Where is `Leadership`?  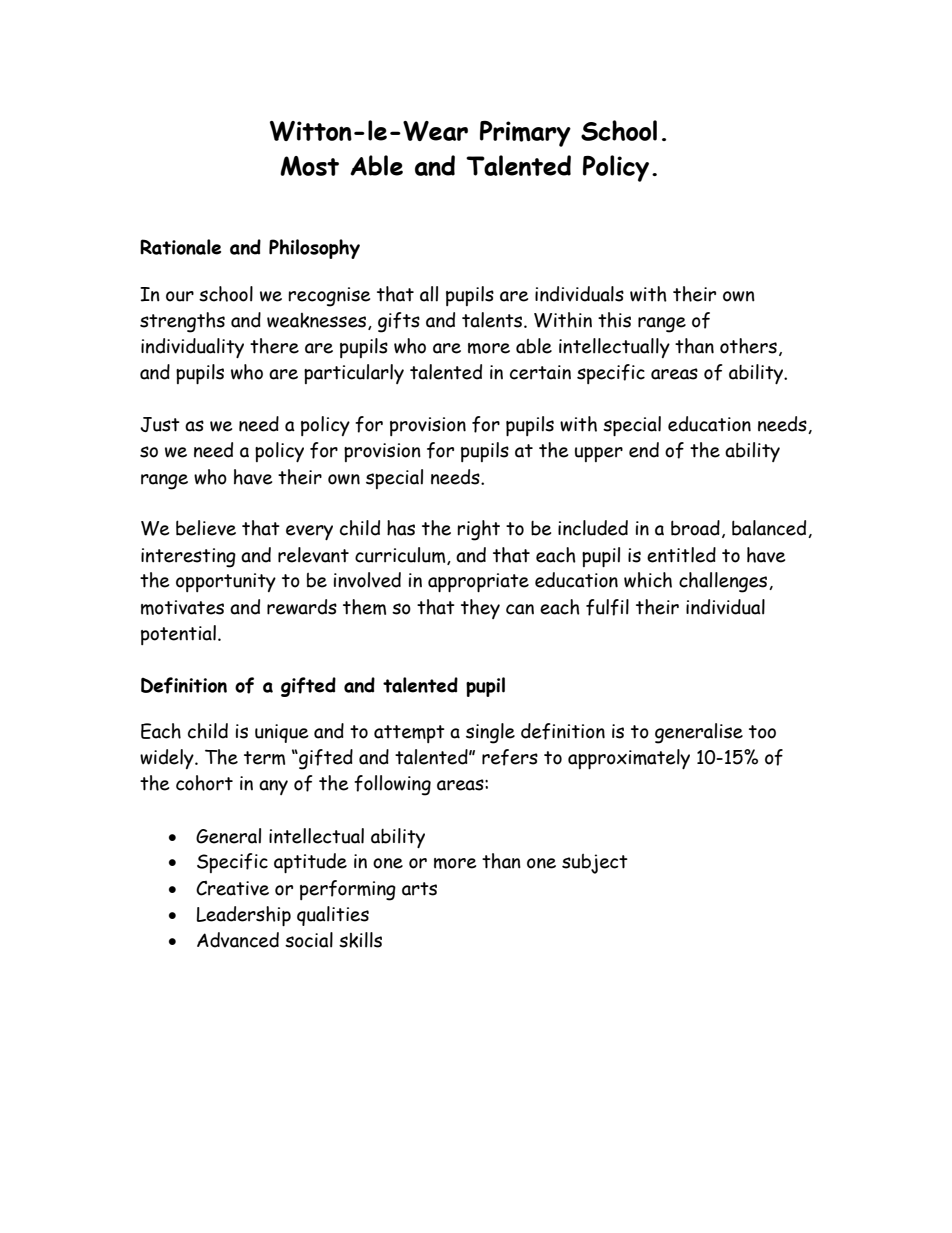 Leadership is located at coordinates (244, 916).
